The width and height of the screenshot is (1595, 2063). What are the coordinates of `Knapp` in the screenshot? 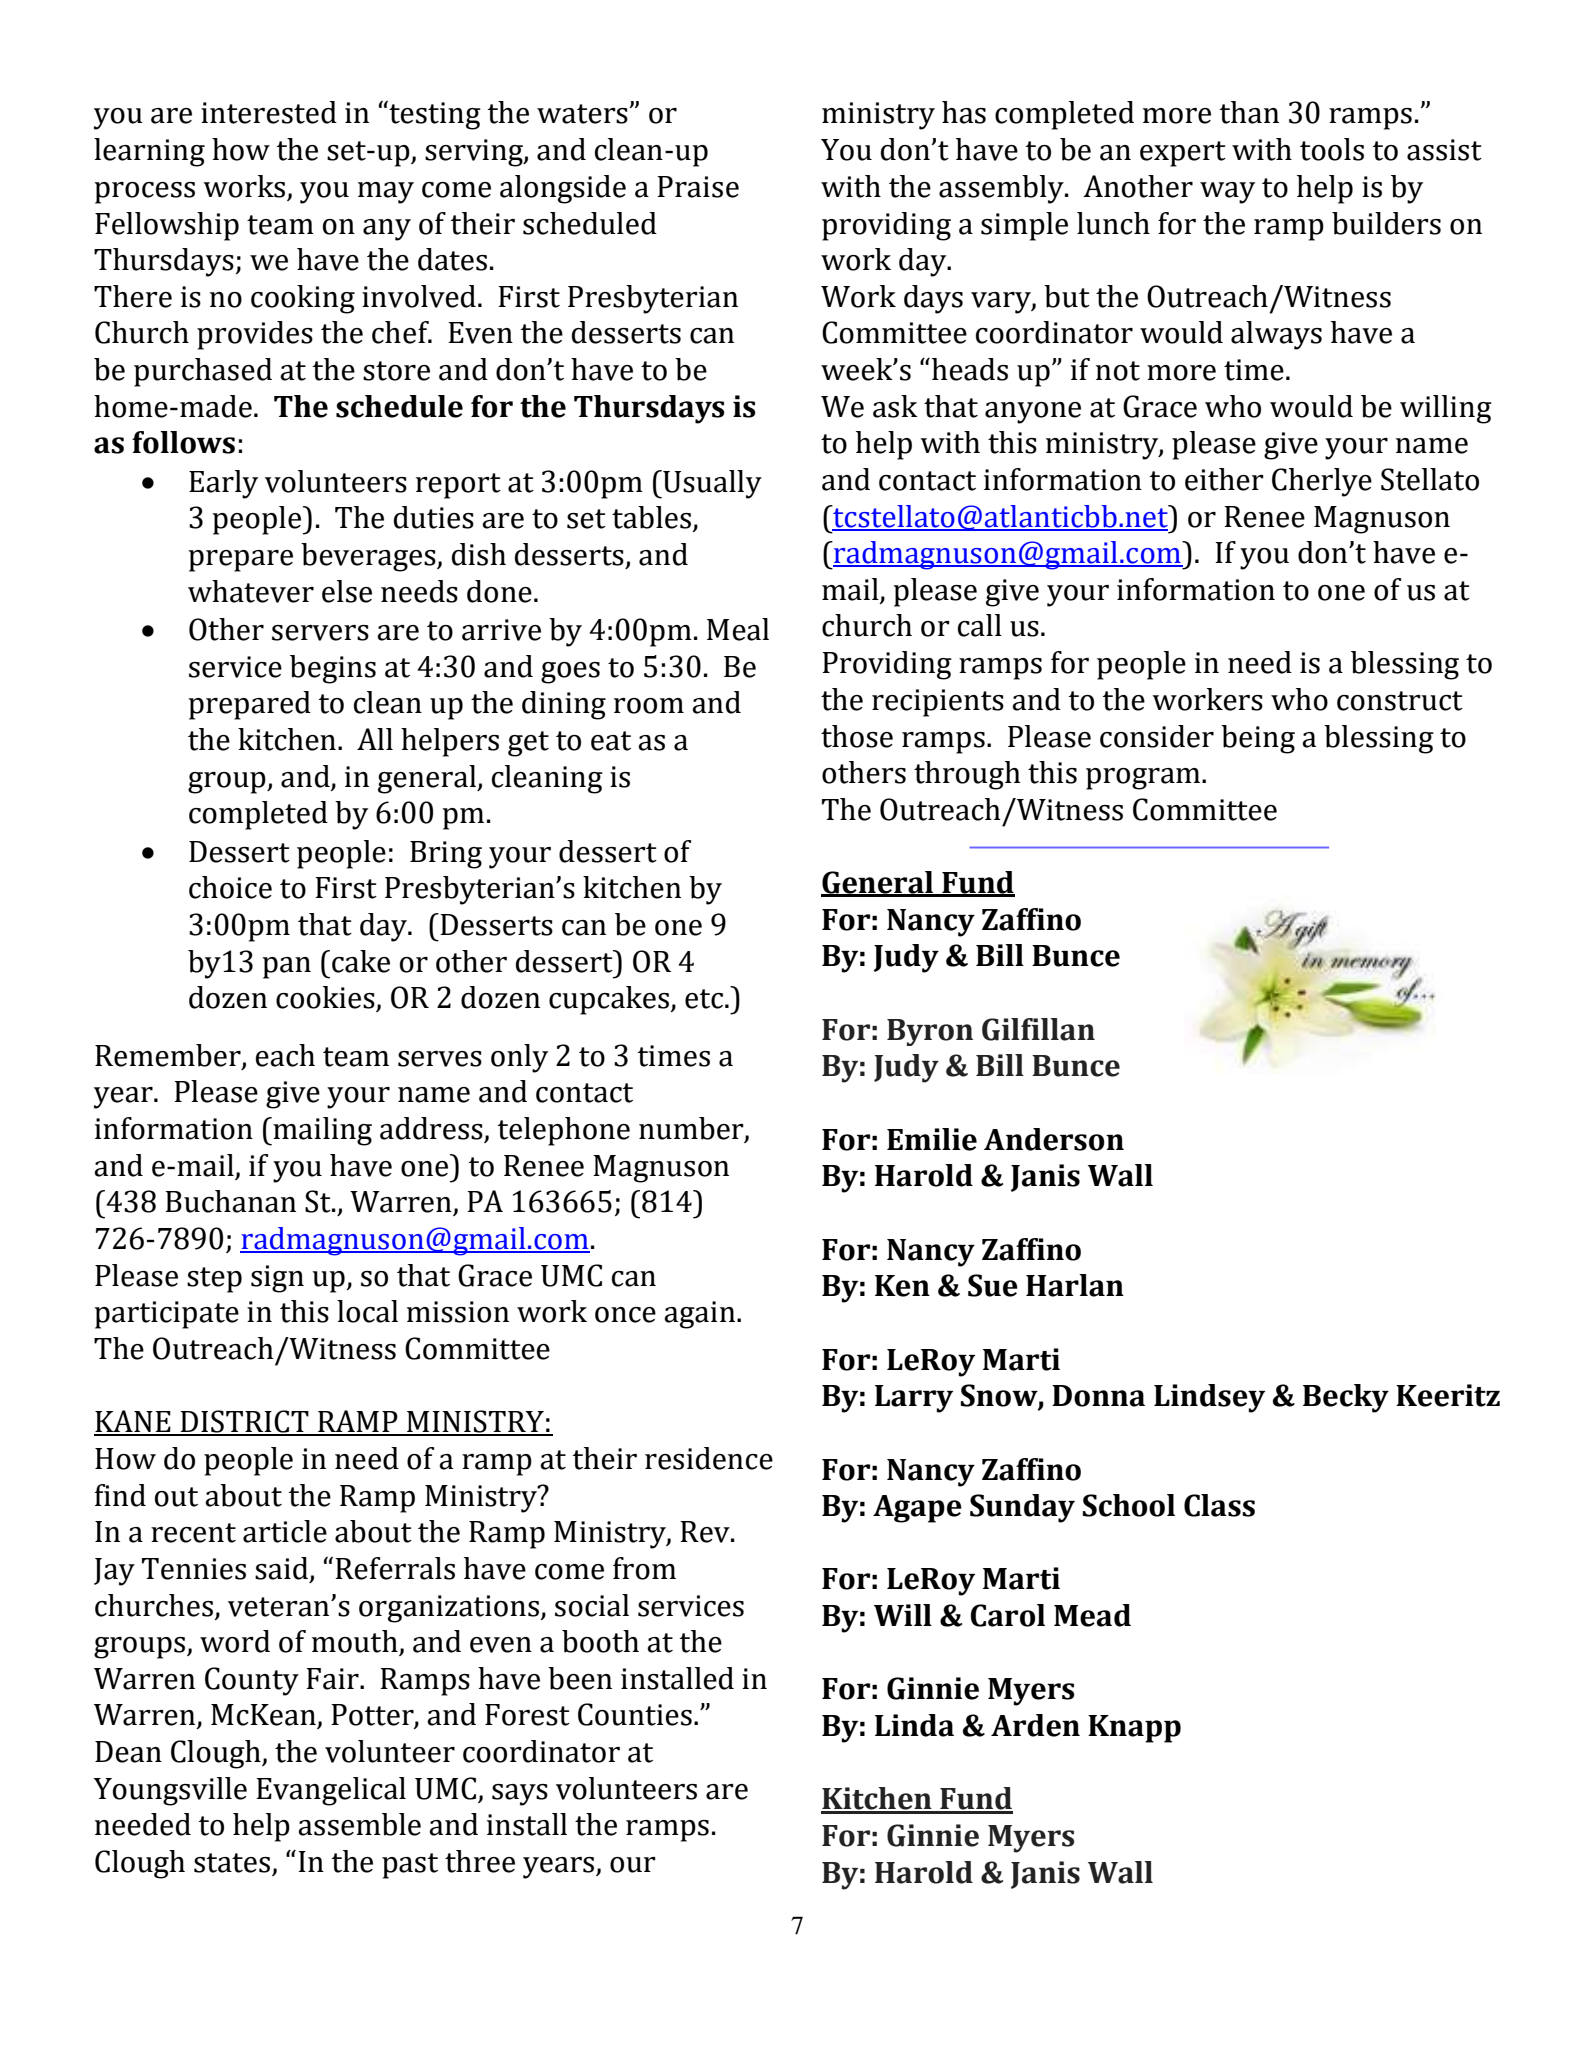 It's located at (1134, 1729).
